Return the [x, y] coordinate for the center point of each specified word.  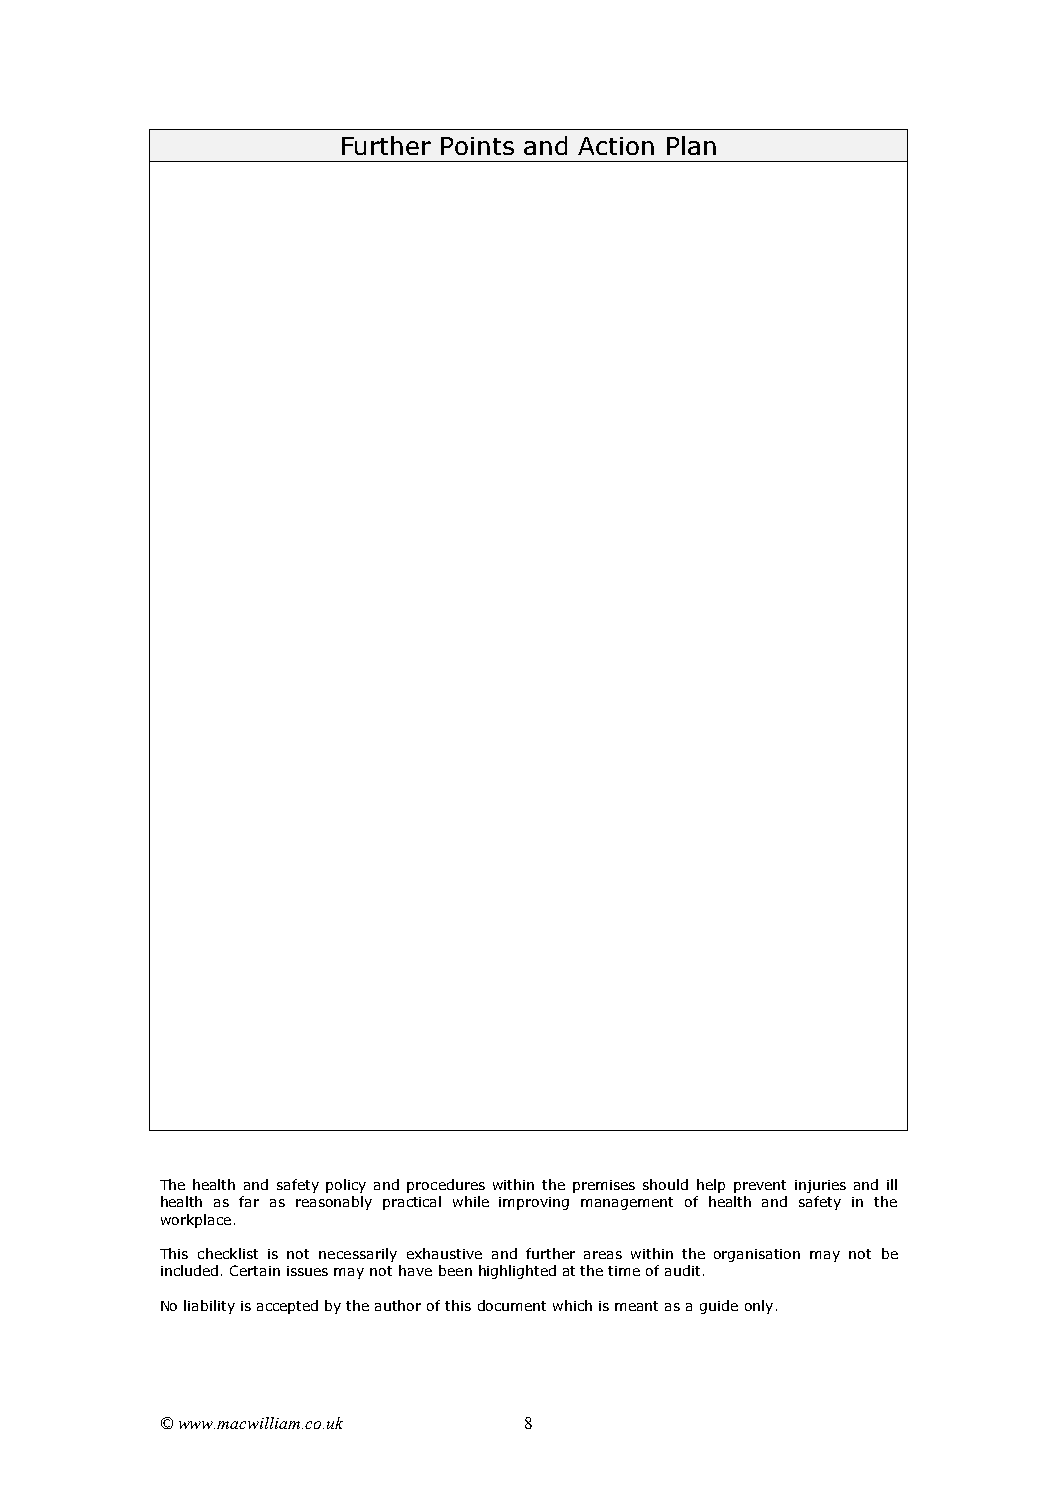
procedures [446, 1186]
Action [616, 146]
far [249, 1201]
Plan [691, 145]
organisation [757, 1255]
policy [346, 1186]
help [711, 1186]
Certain [255, 1270]
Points [477, 146]
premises [604, 1186]
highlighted [517, 1272]
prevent [760, 1186]
